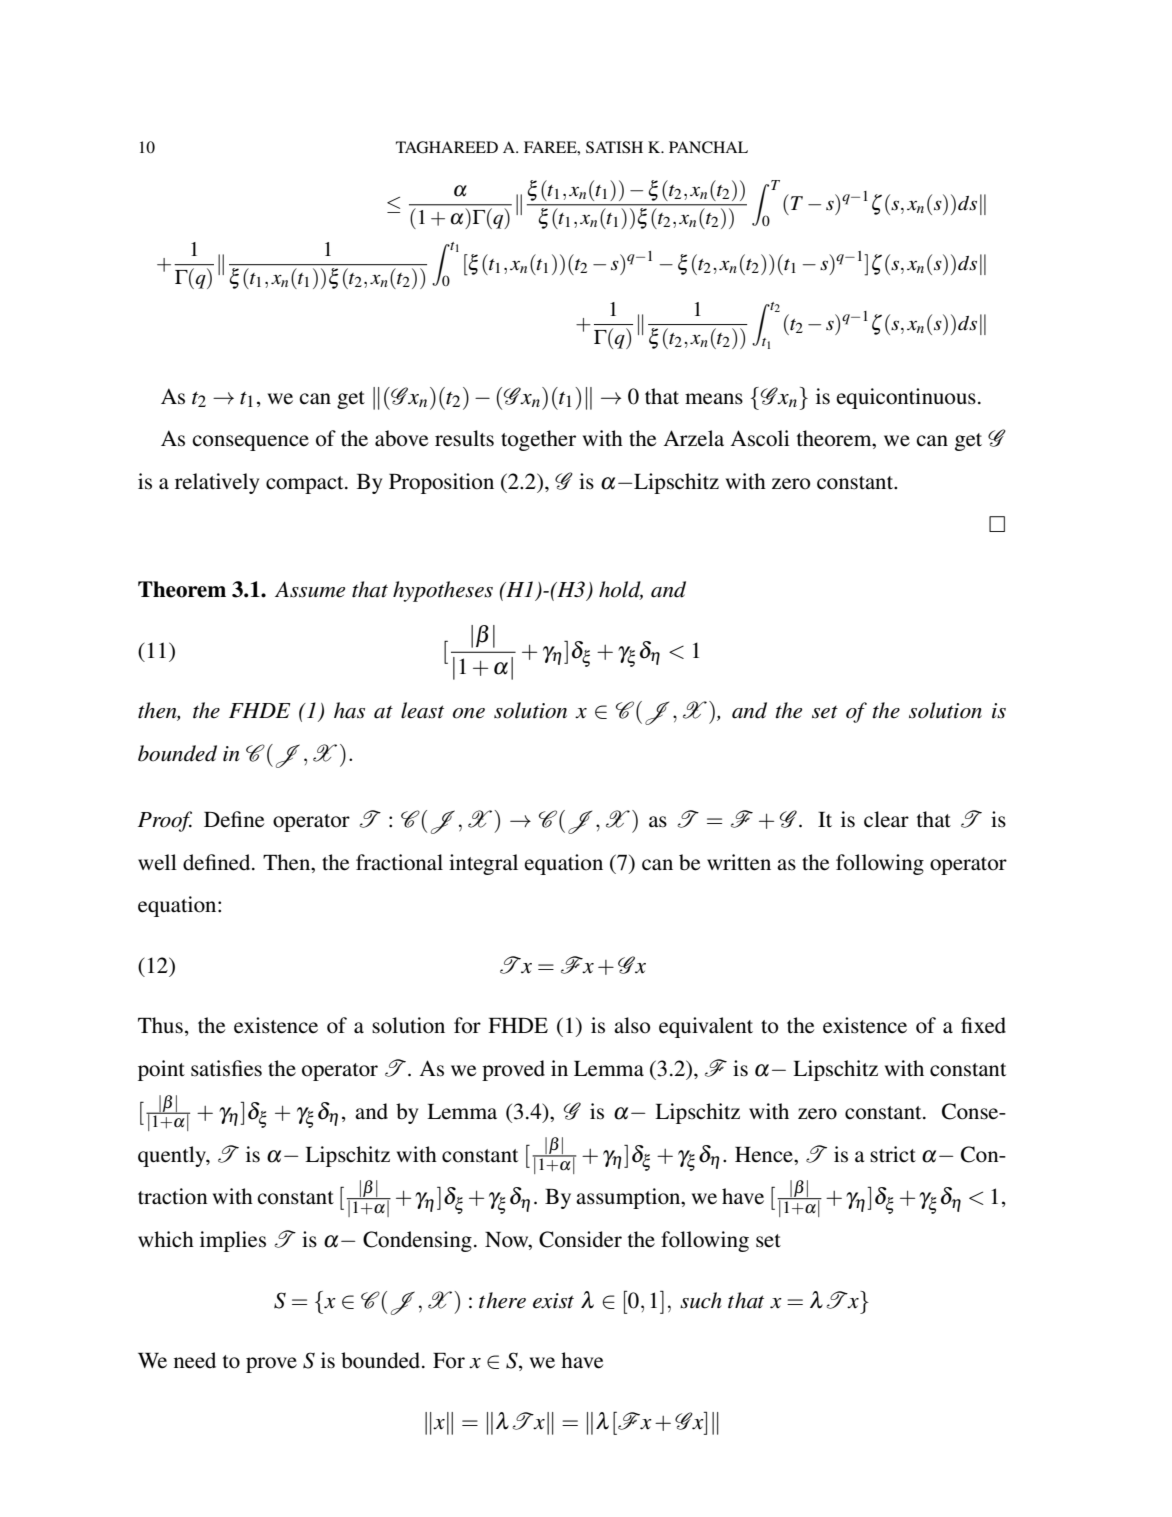 This image has height=1517, width=1172. Describe the element at coordinates (983, 1025) in the image. I see `fixed` at that location.
